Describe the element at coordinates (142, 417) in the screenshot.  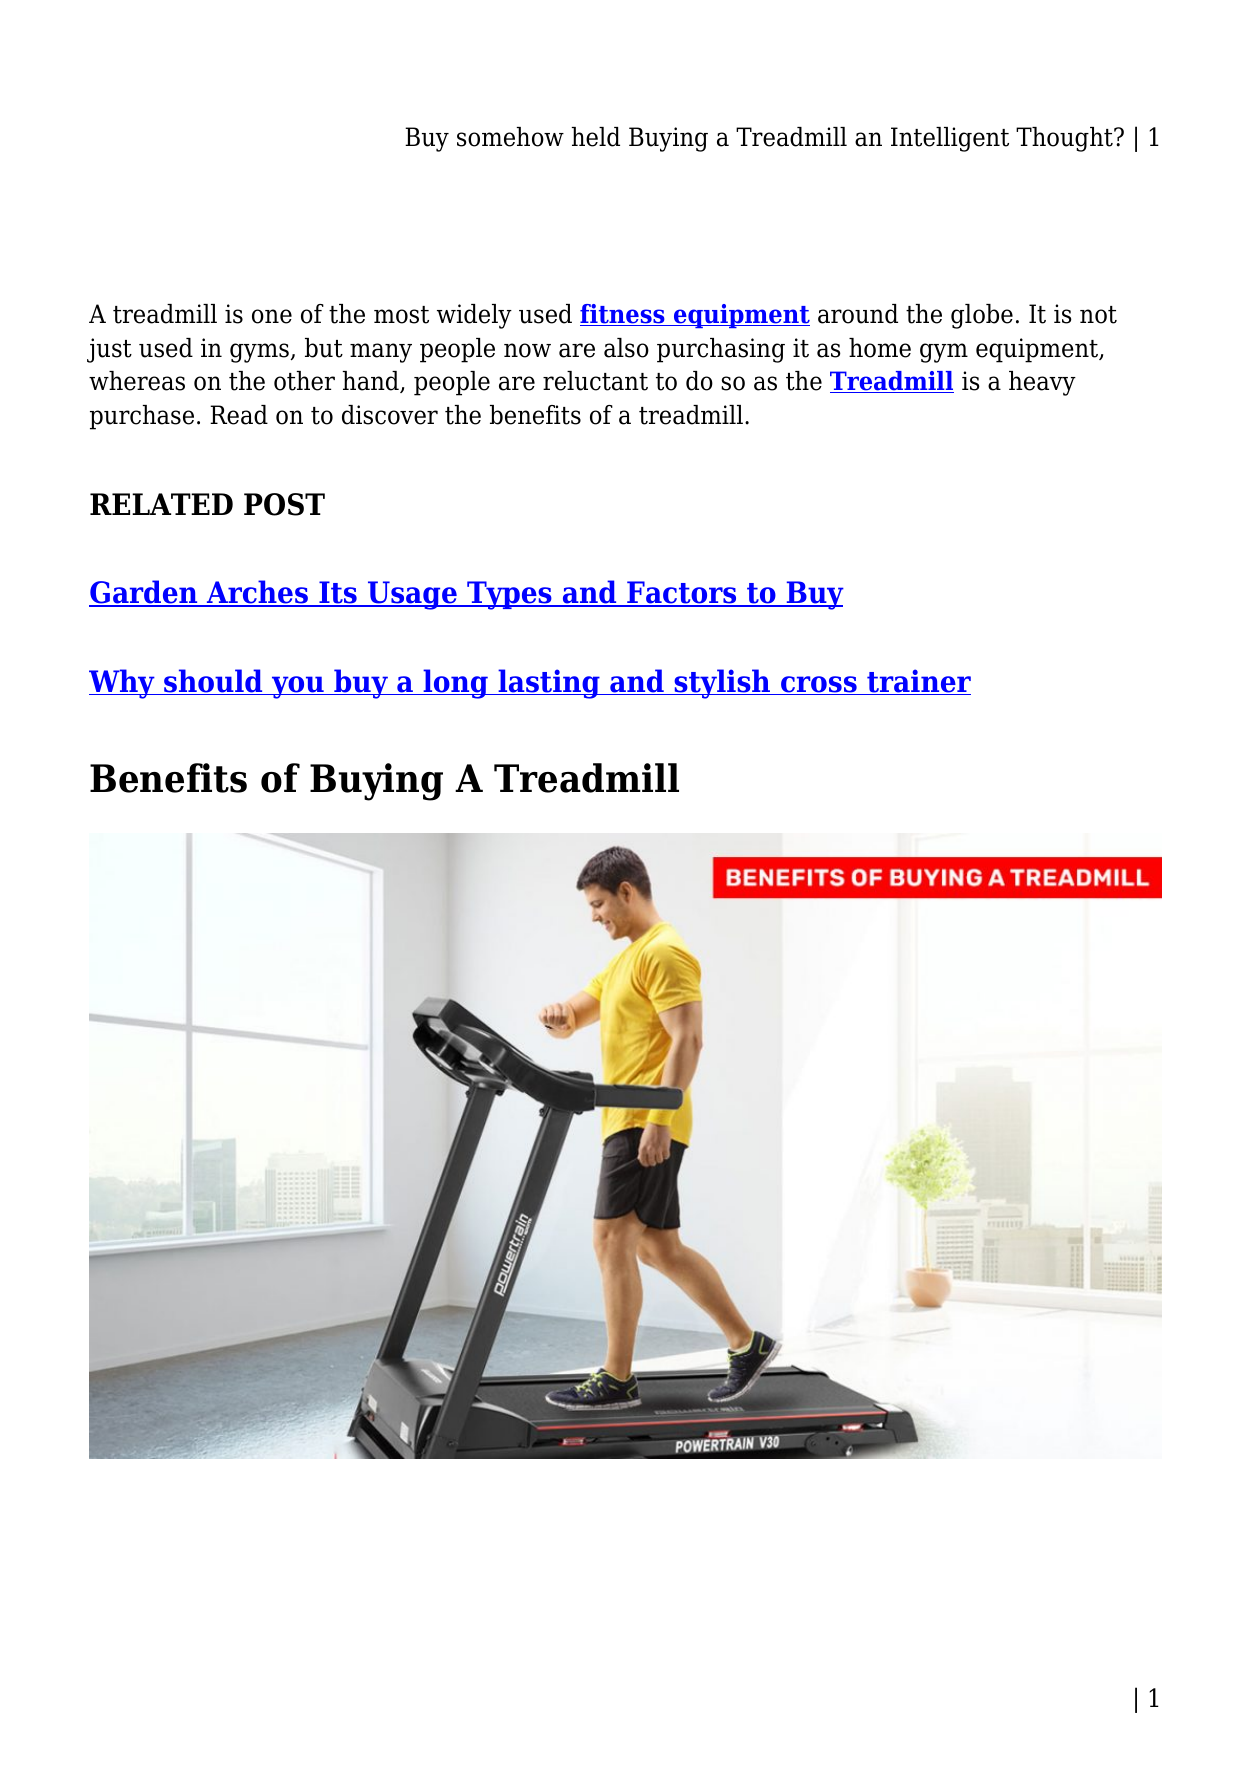
I see `purchase` at that location.
